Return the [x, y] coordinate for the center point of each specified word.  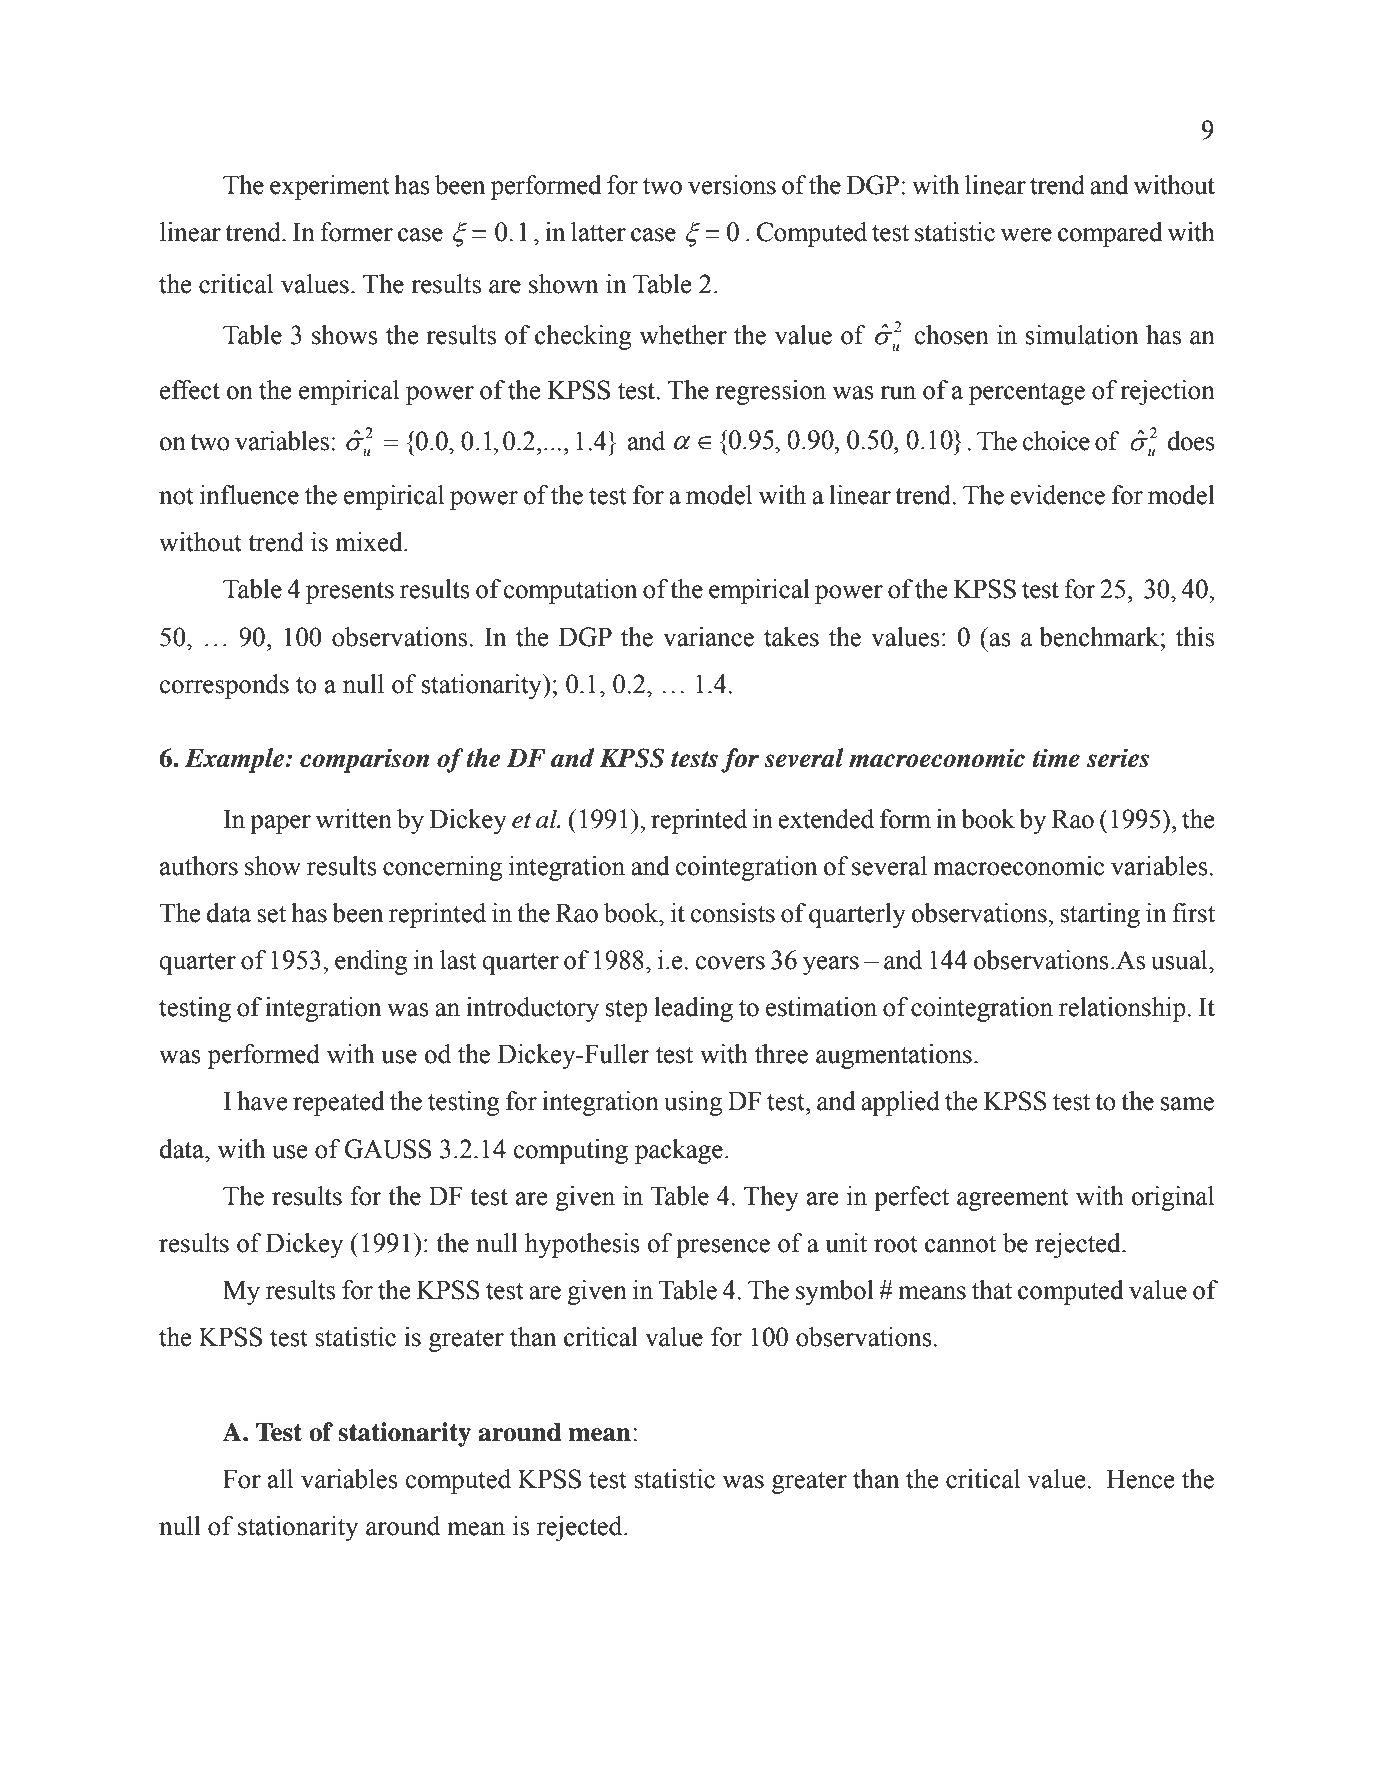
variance [708, 637]
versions [732, 185]
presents [350, 592]
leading [693, 1009]
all [280, 1479]
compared [1110, 234]
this [1195, 637]
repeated [338, 1103]
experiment [330, 187]
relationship [1122, 1009]
